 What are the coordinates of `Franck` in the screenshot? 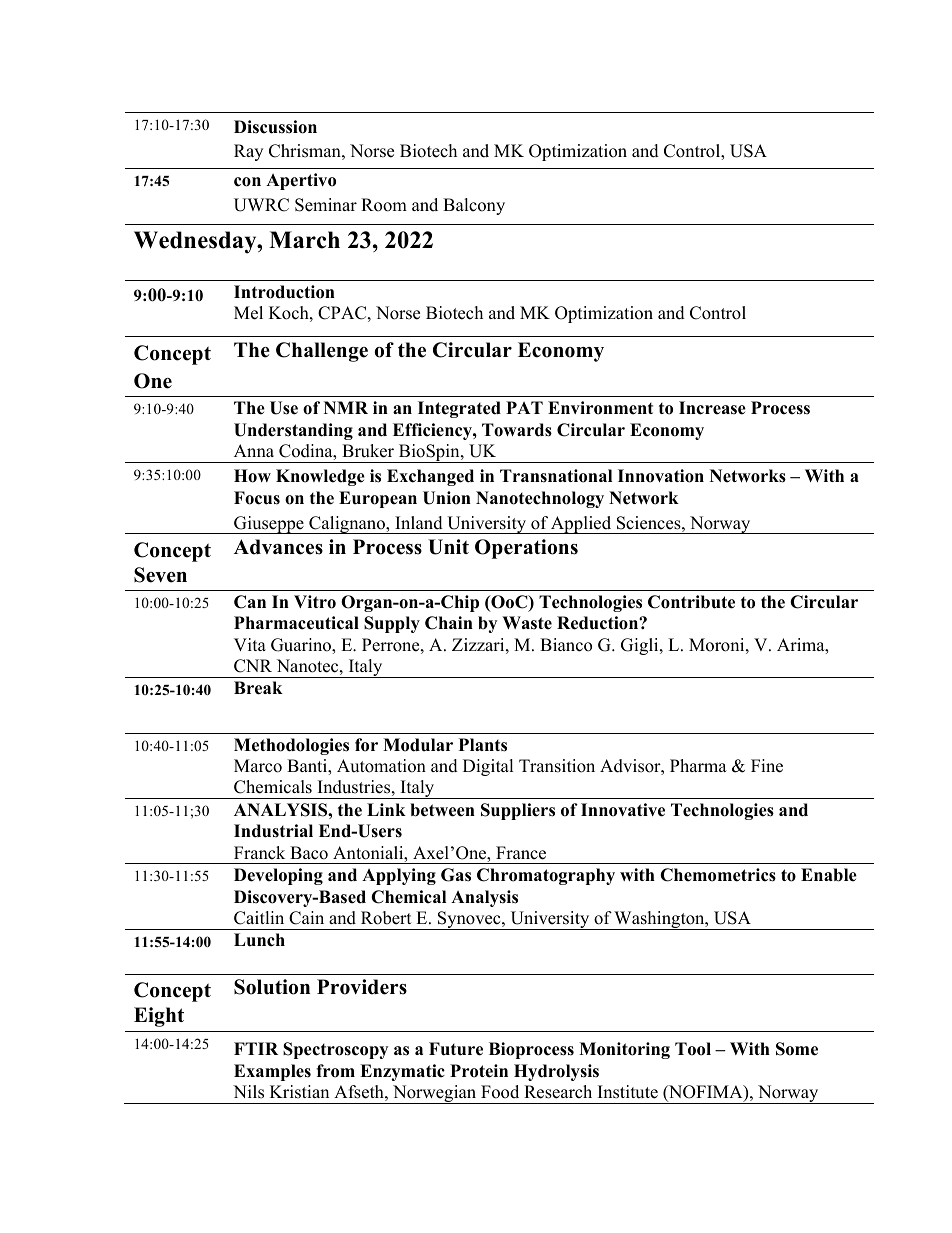 It's located at (259, 853).
